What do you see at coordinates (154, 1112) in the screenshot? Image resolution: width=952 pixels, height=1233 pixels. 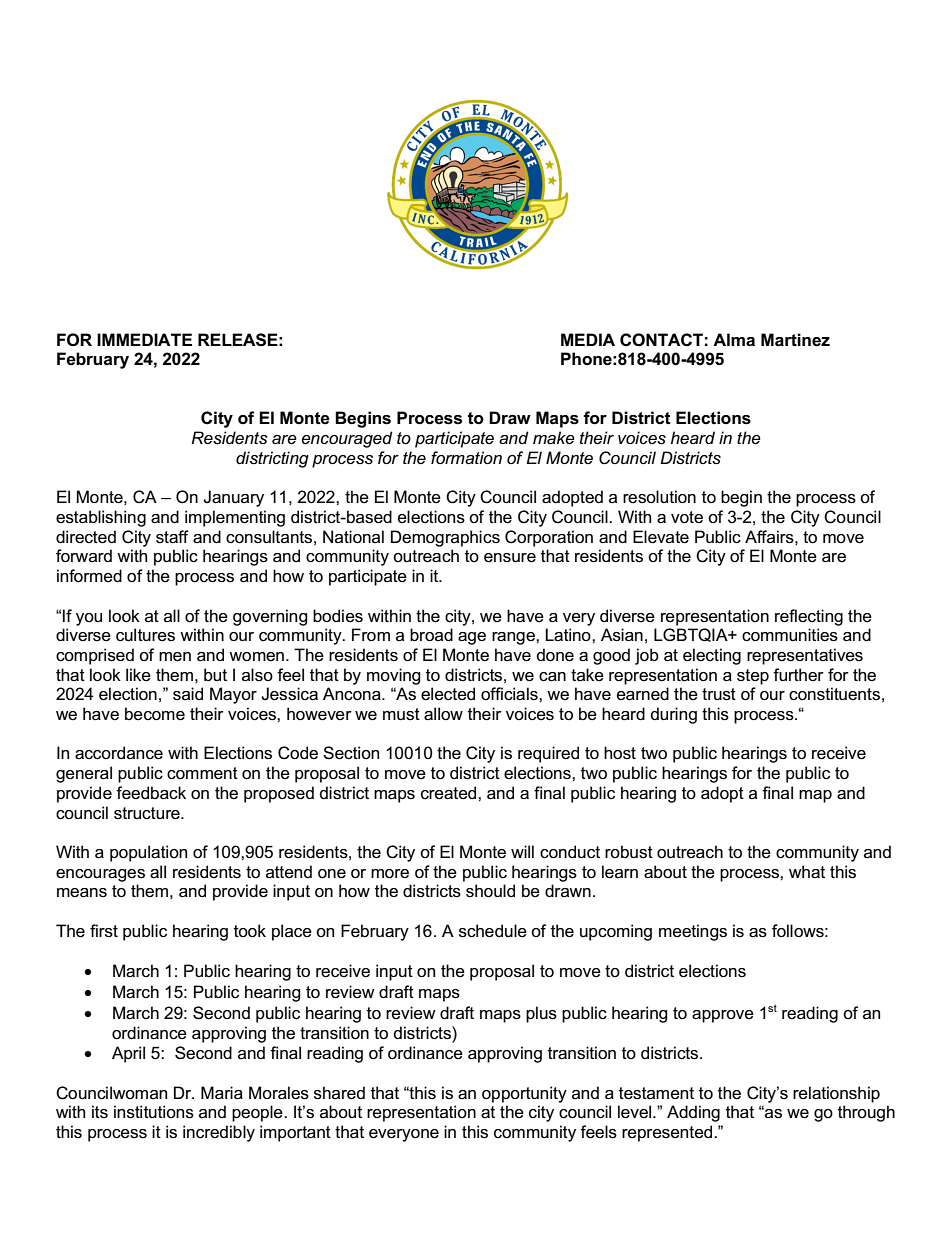 I see `institutions` at bounding box center [154, 1112].
